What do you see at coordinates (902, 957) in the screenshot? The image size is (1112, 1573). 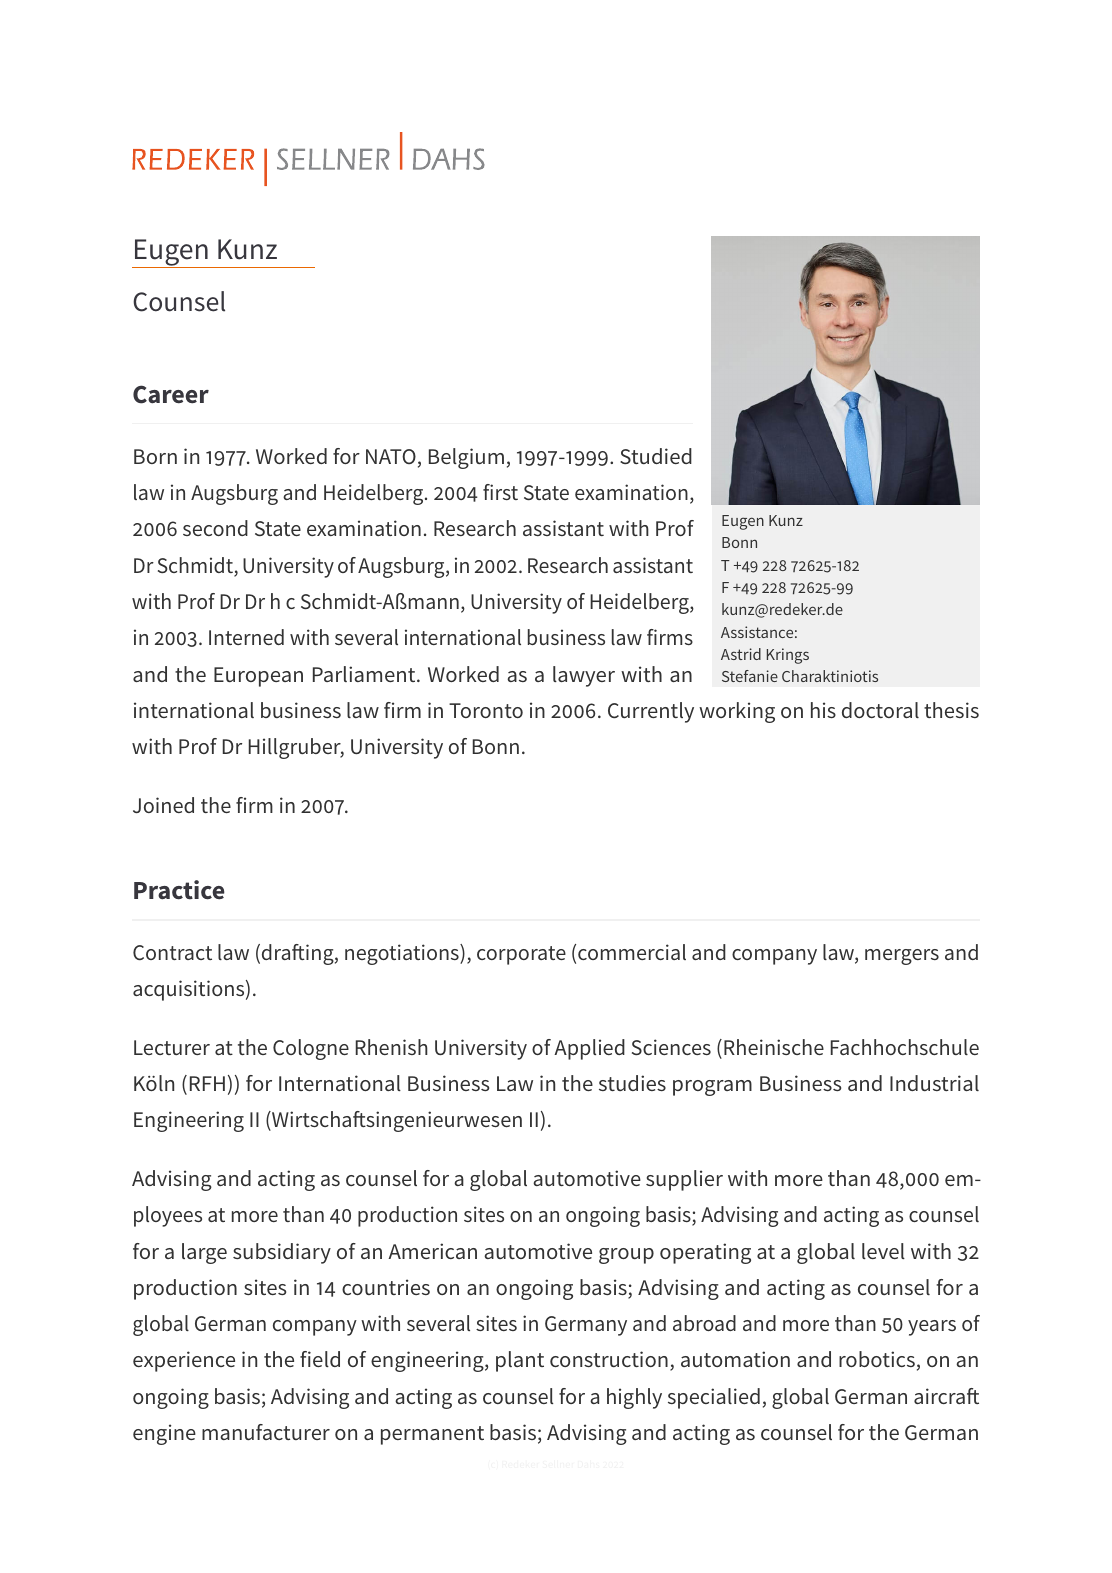 I see `mergers` at bounding box center [902, 957].
